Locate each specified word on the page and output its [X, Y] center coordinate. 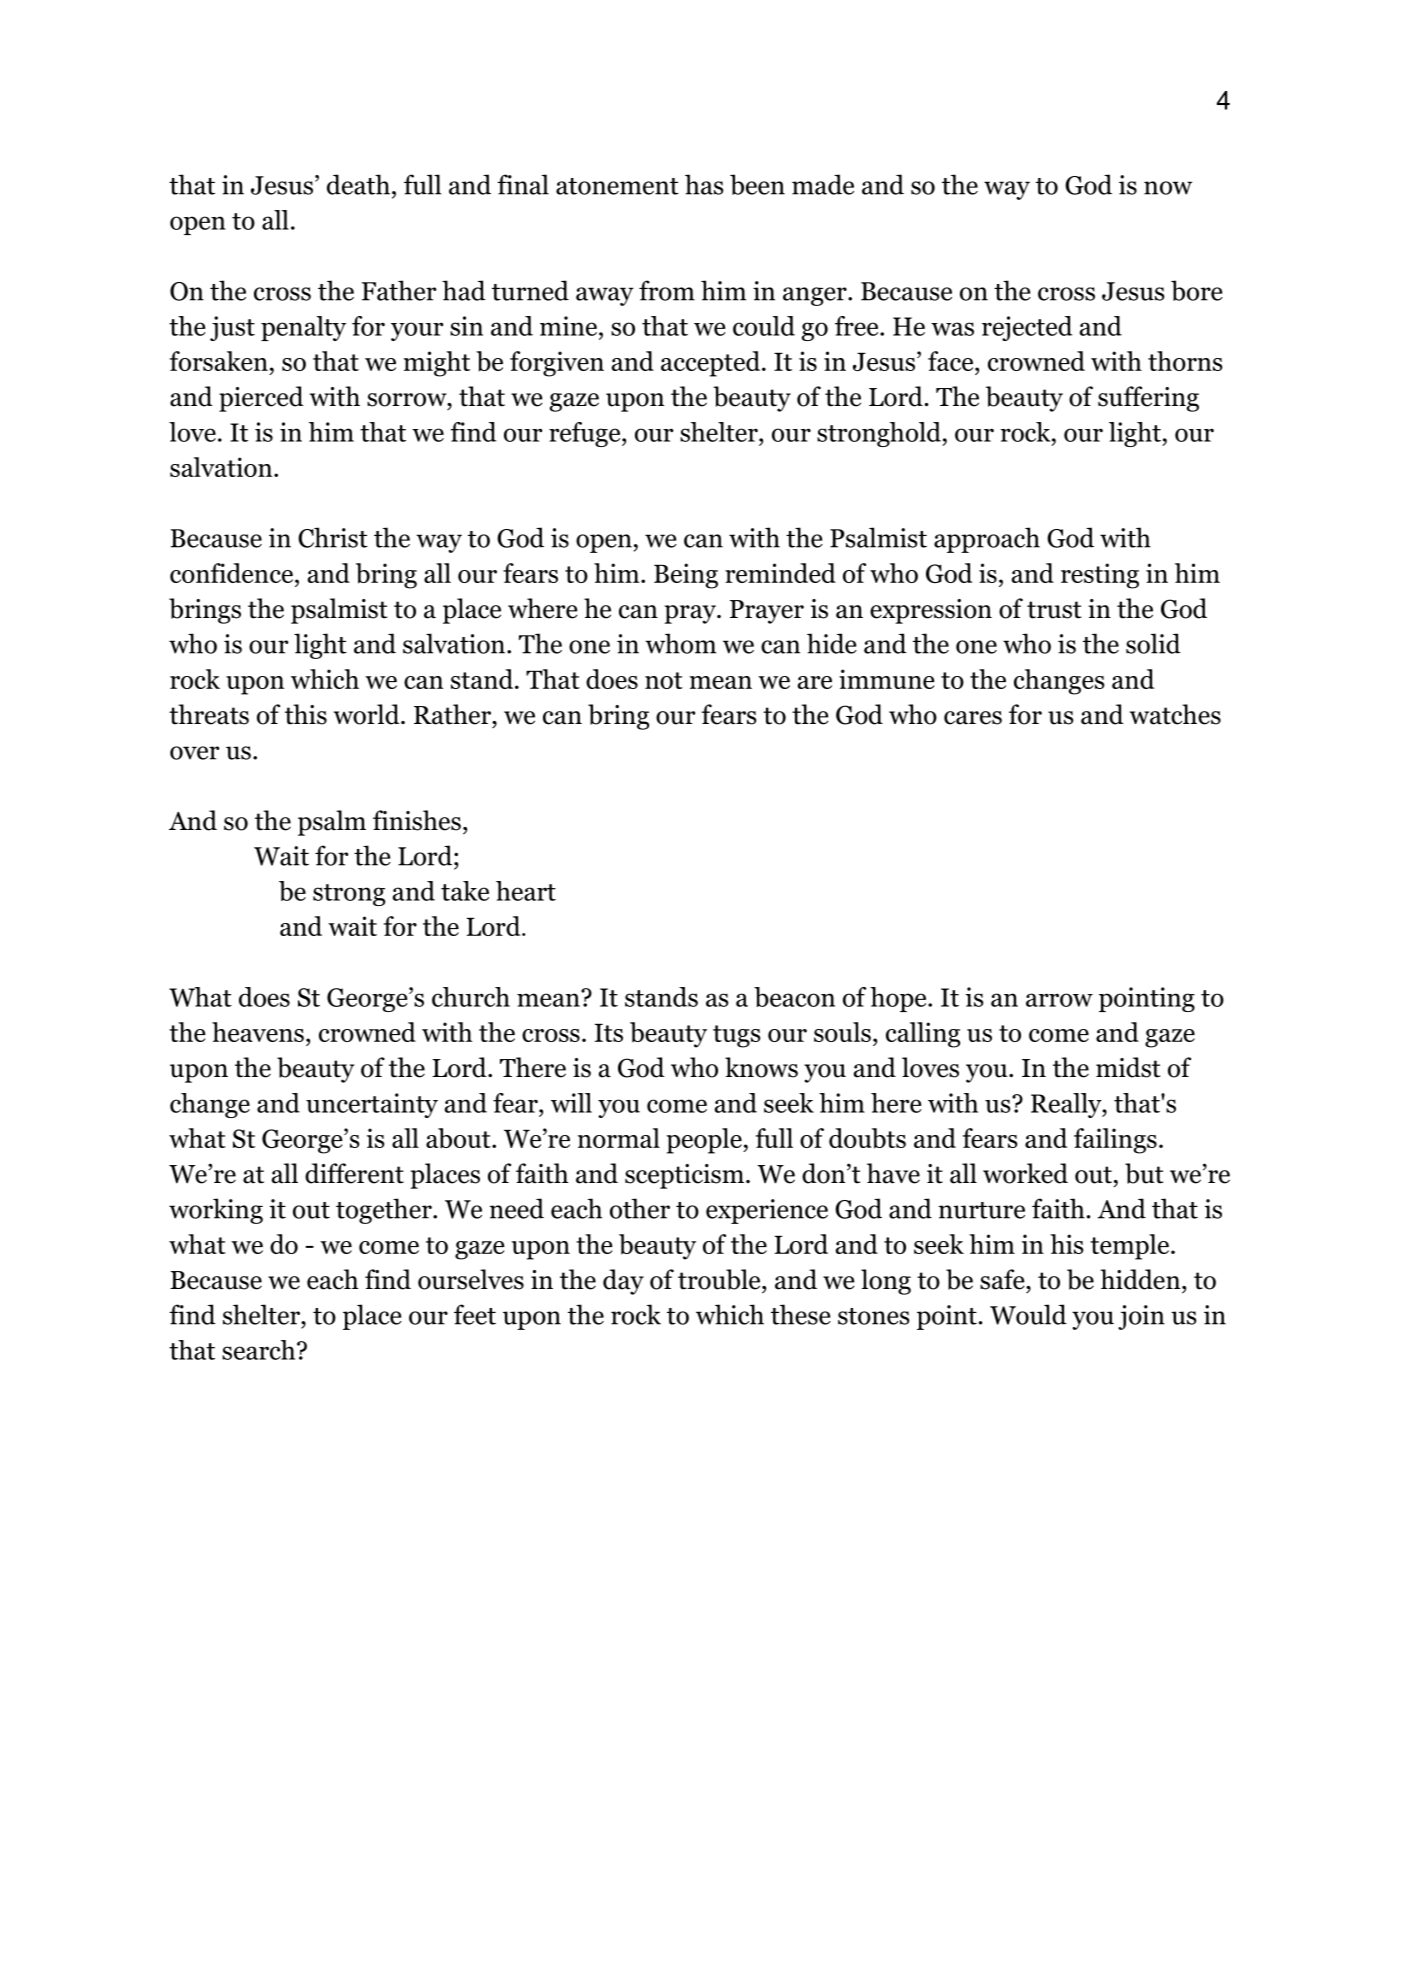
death [358, 184]
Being [686, 576]
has [704, 184]
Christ [333, 537]
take [465, 891]
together [385, 1211]
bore [1197, 290]
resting [1100, 576]
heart [526, 891]
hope [899, 999]
